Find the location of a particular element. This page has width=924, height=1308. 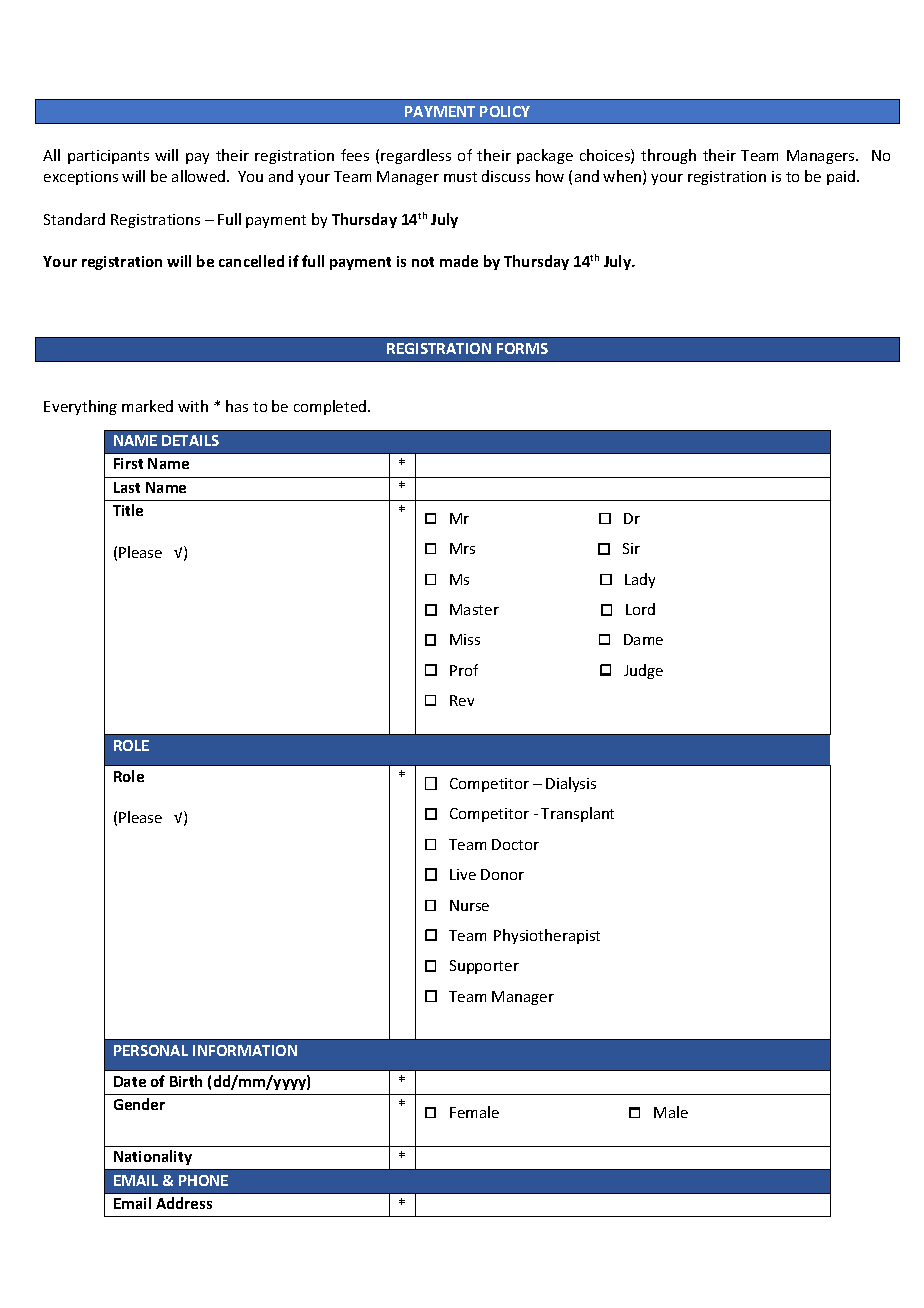

through is located at coordinates (668, 156).
